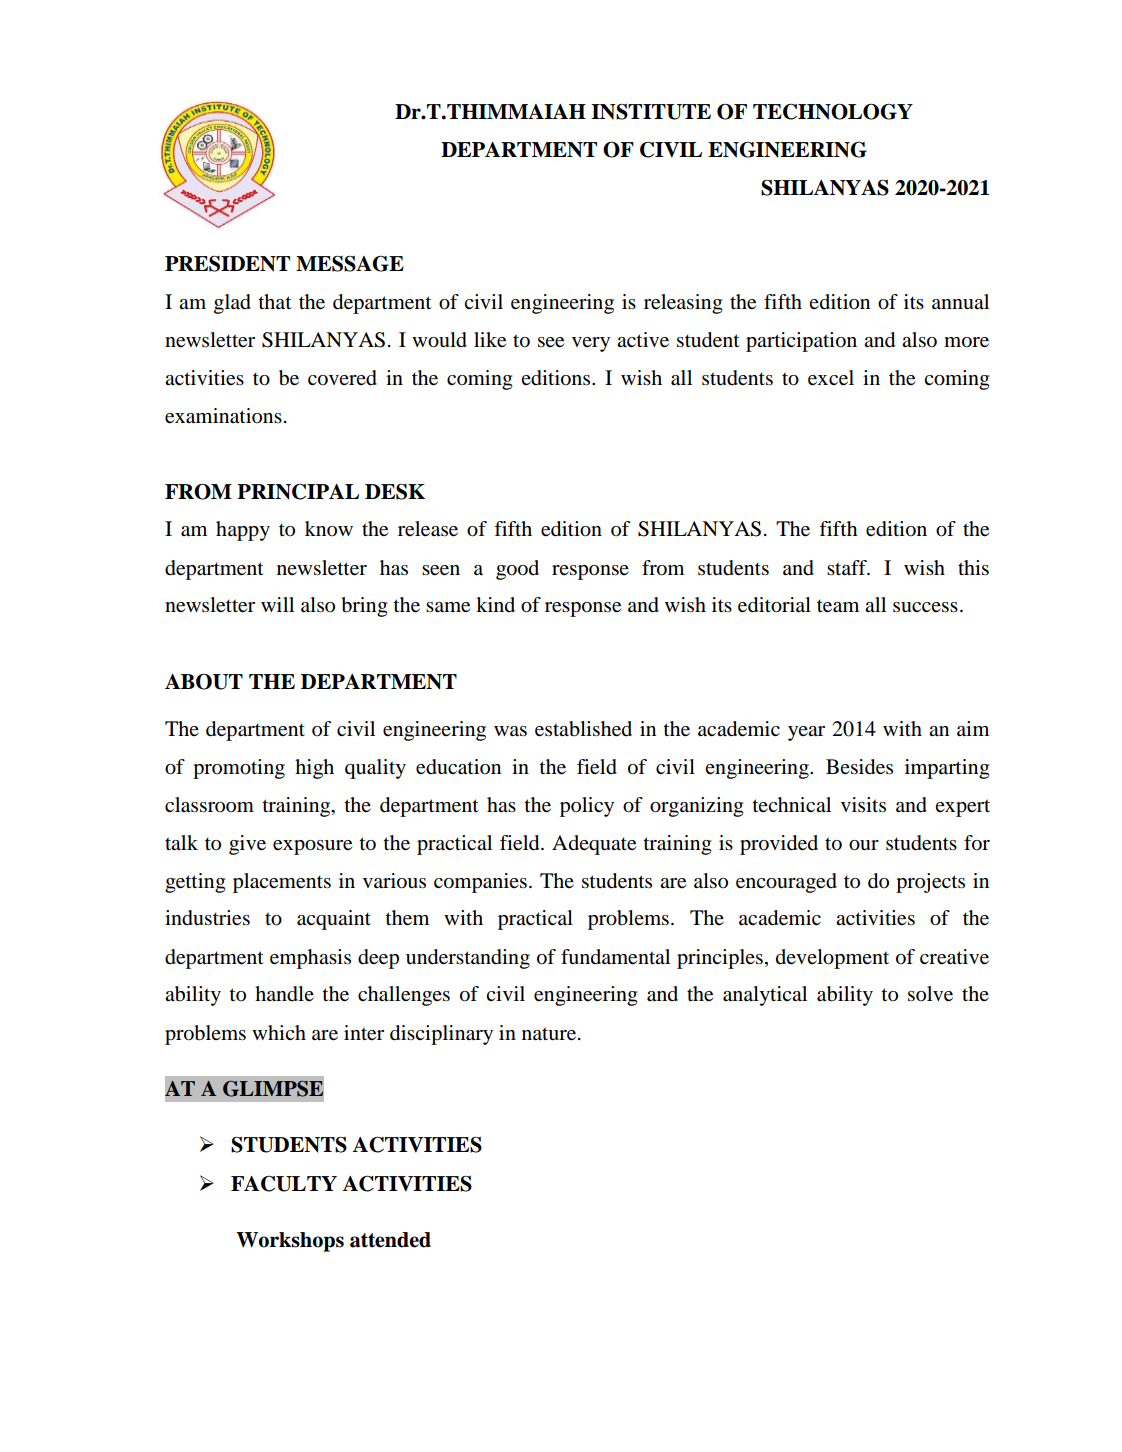  What do you see at coordinates (651, 112) in the screenshot?
I see `INSTITUTE` at bounding box center [651, 112].
